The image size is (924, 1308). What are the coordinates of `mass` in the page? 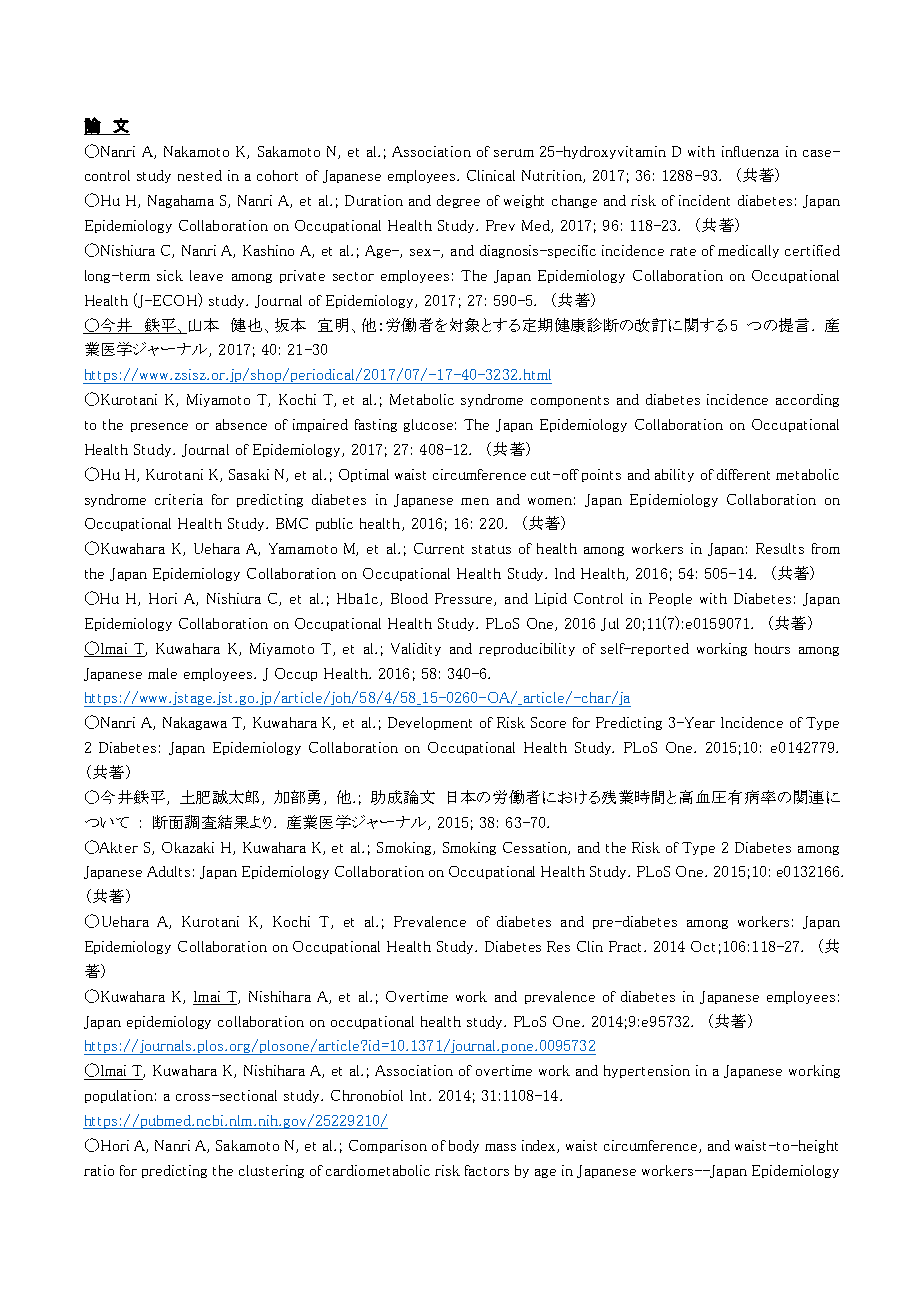 It's located at (500, 1147).
